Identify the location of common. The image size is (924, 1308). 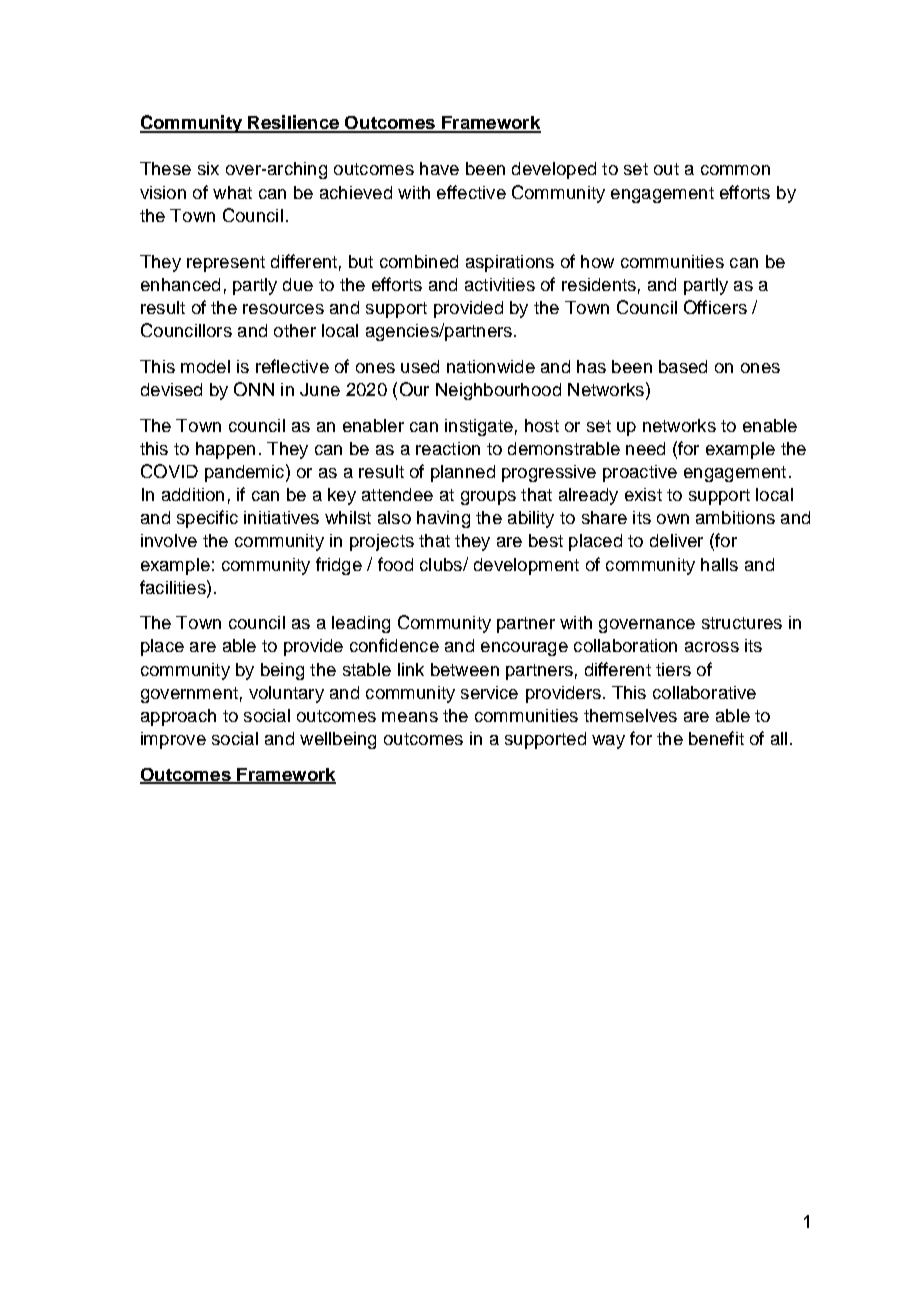
(735, 170).
